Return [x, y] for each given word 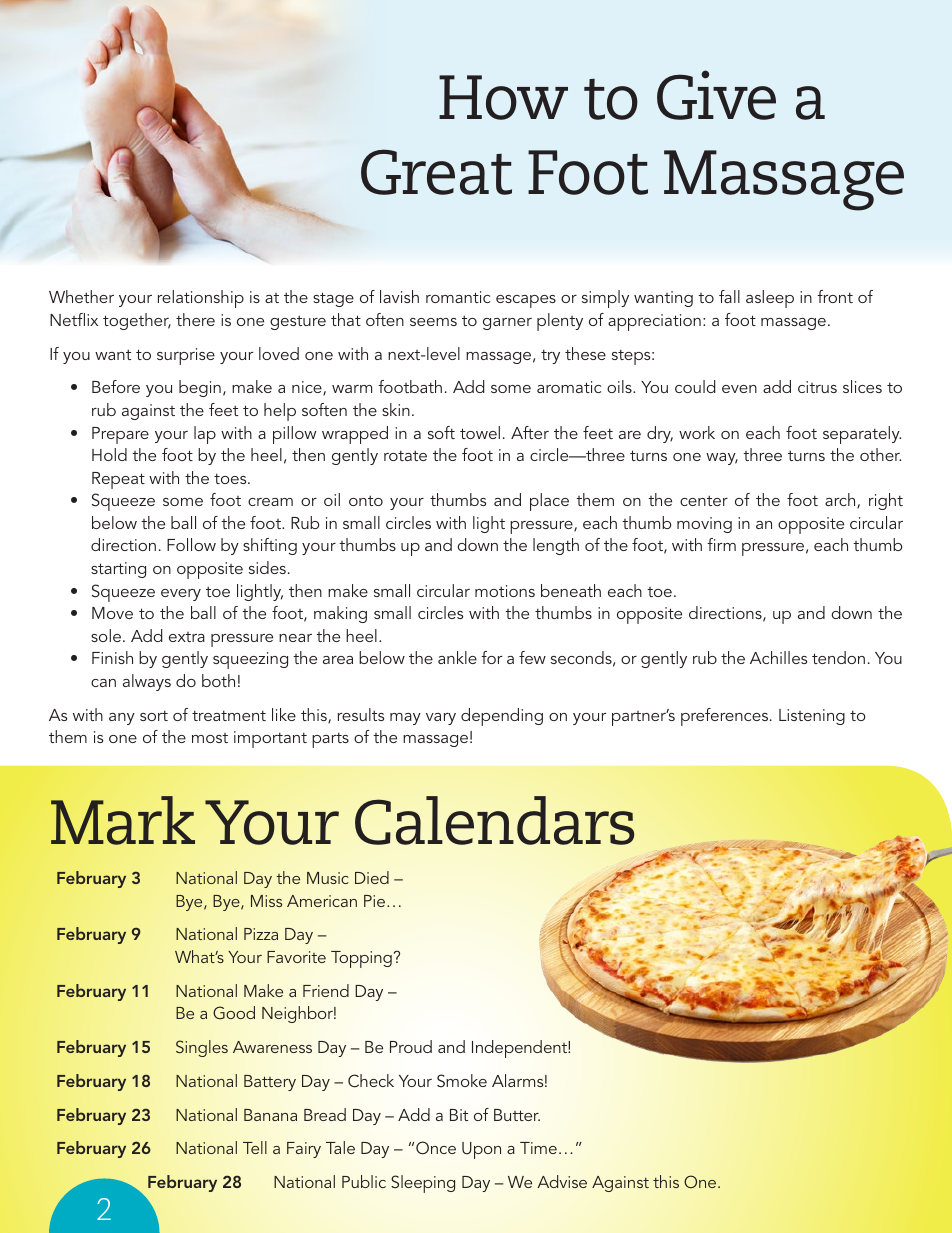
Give [716, 95]
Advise [562, 1181]
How [503, 97]
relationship [201, 299]
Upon [481, 1150]
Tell [255, 1147]
